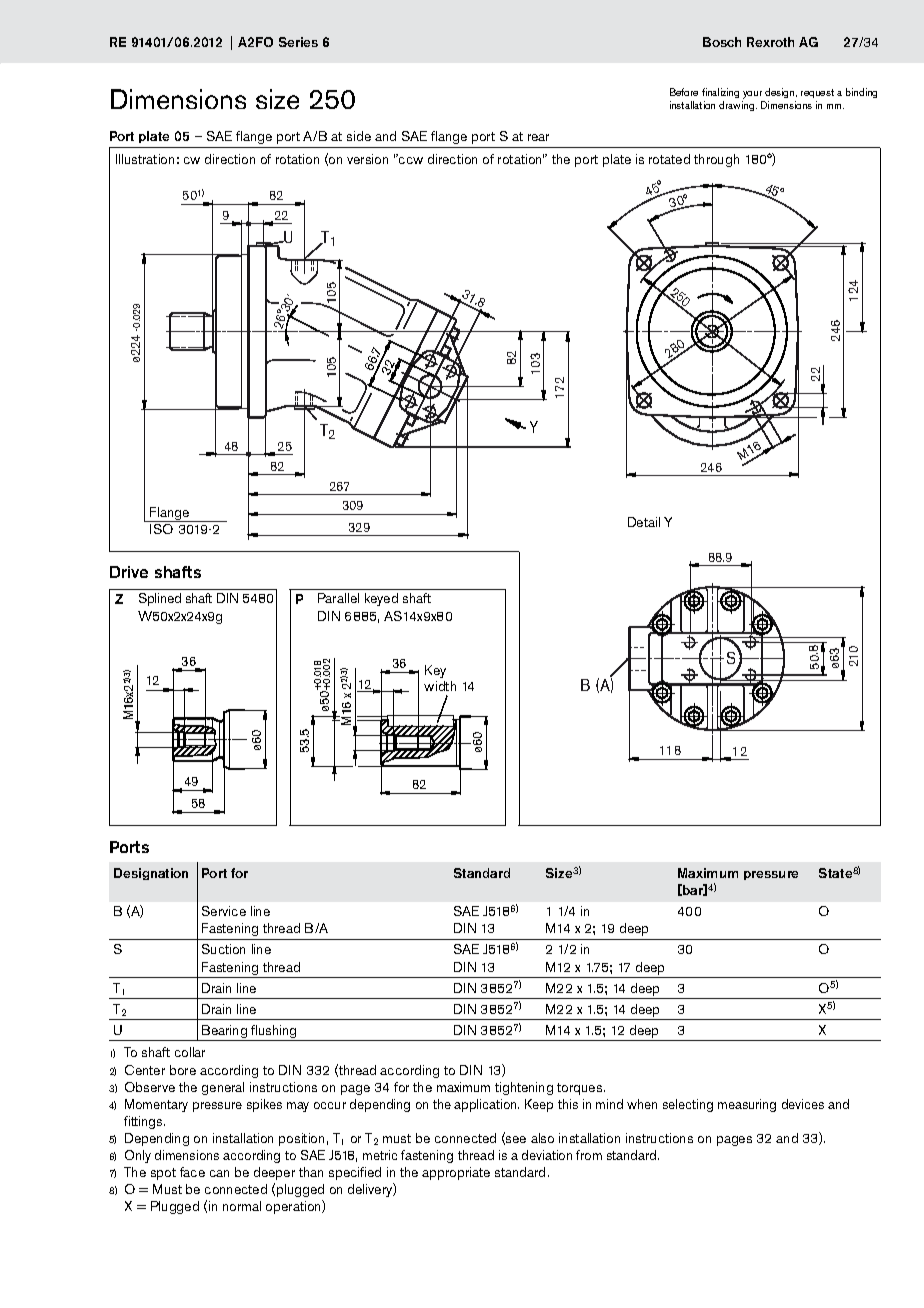 The width and height of the document is (924, 1308). Describe the element at coordinates (219, 1173) in the document. I see `can` at that location.
